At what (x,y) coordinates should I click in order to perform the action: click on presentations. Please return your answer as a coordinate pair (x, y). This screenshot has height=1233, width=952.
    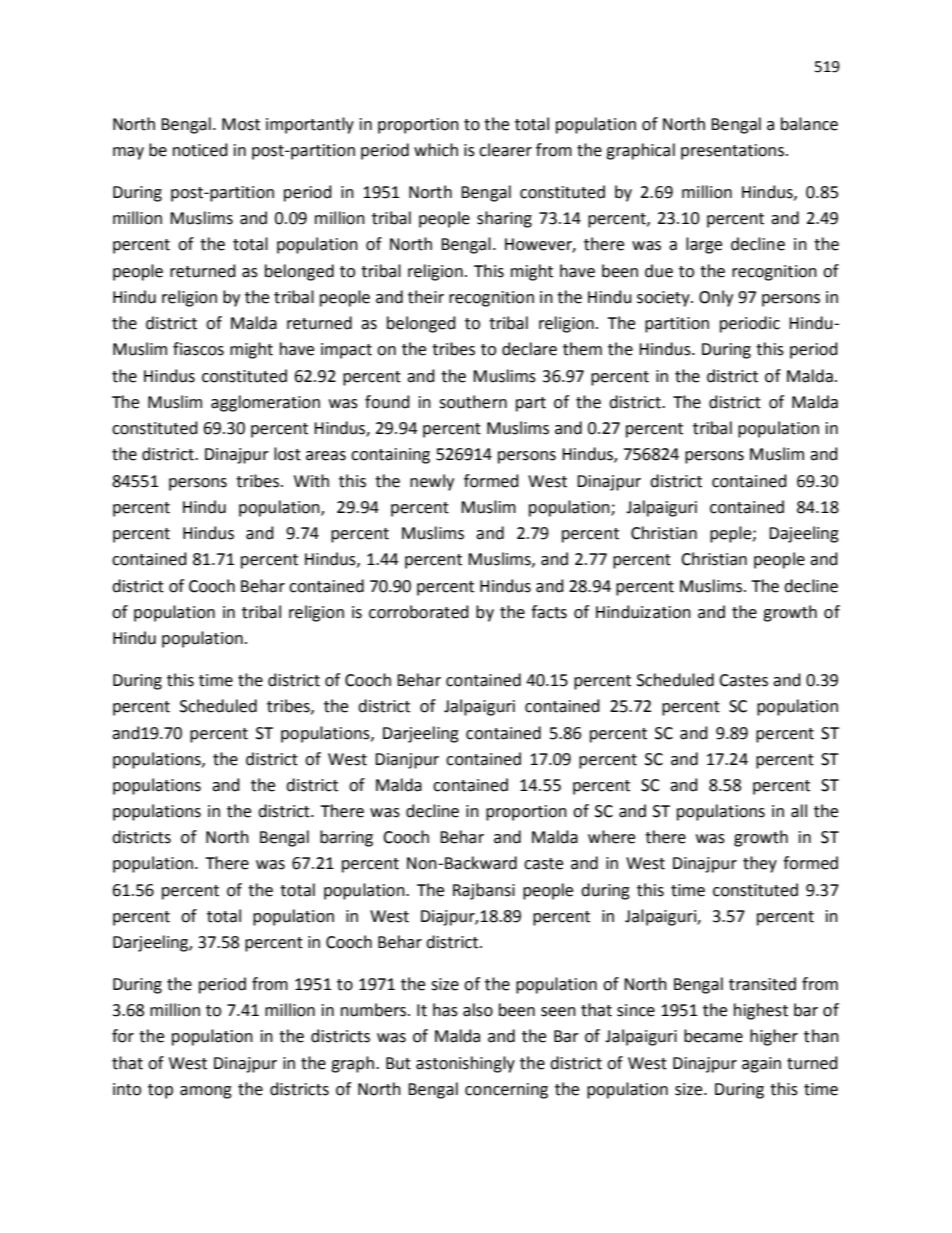
    Looking at the image, I should click on (732, 152).
